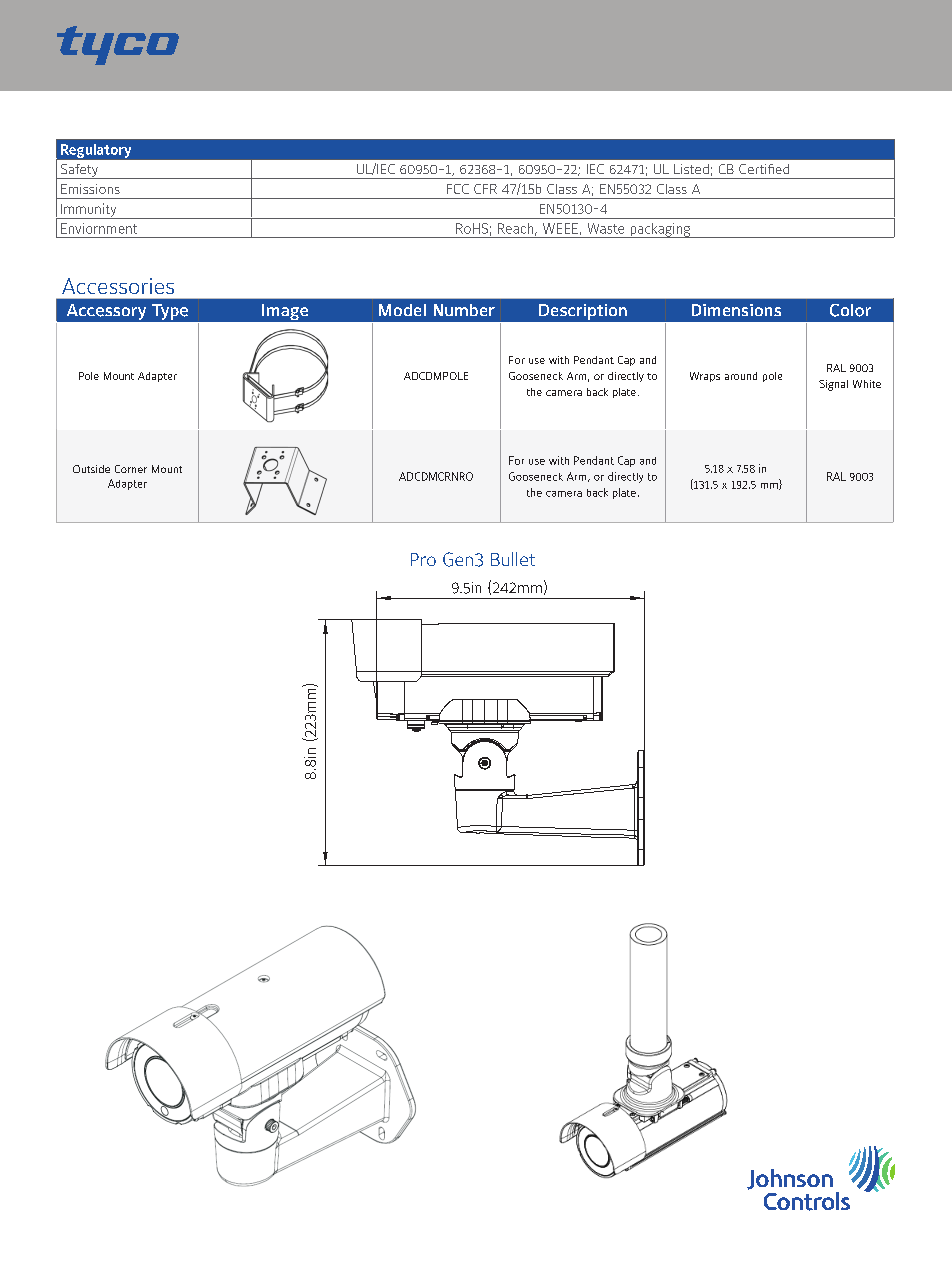 The image size is (952, 1267). I want to click on Signal, so click(833, 385).
